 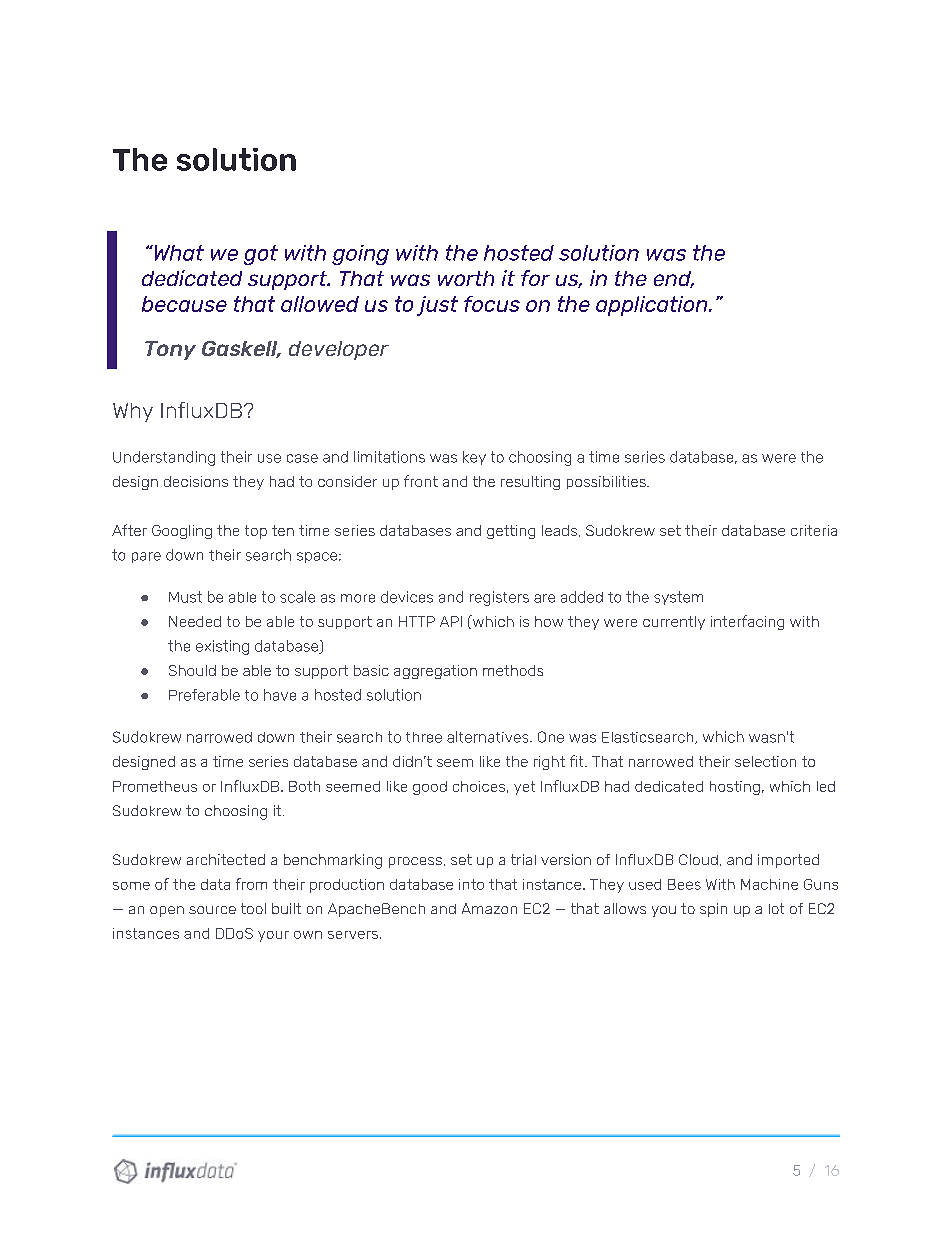 What do you see at coordinates (673, 279) in the screenshot?
I see `end` at bounding box center [673, 279].
